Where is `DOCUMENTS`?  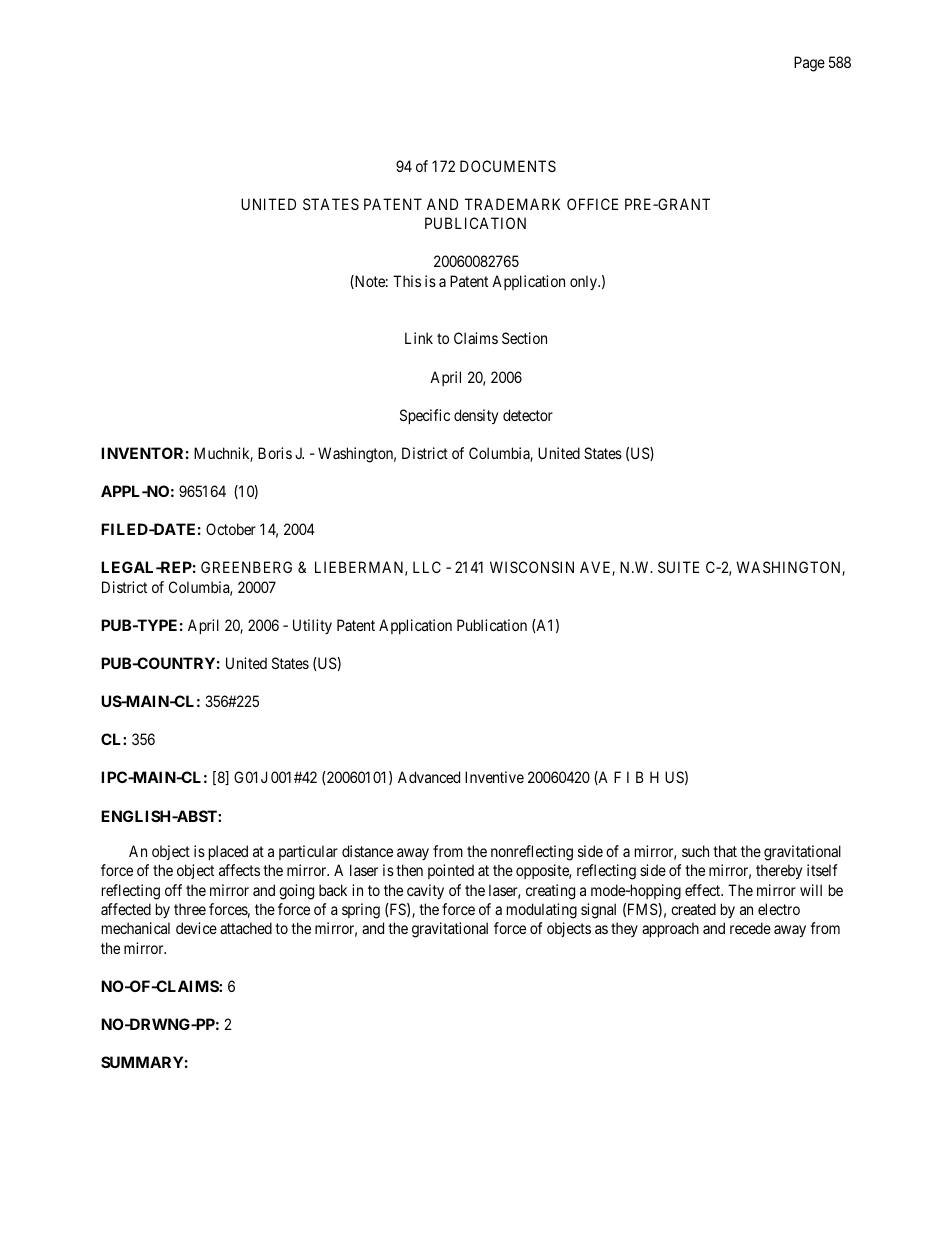 DOCUMENTS is located at coordinates (508, 166).
